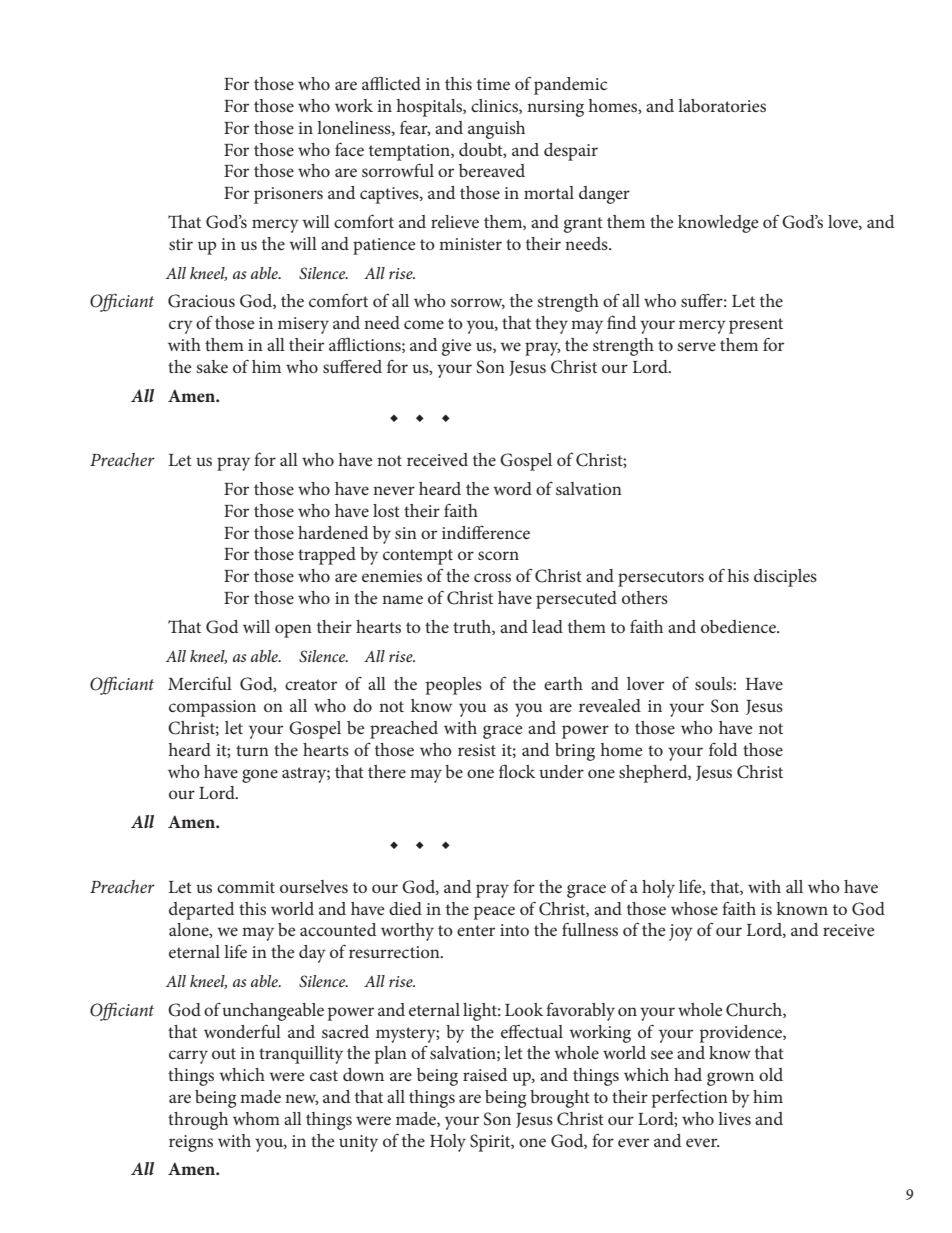  Describe the element at coordinates (495, 106) in the screenshot. I see `clinics` at that location.
